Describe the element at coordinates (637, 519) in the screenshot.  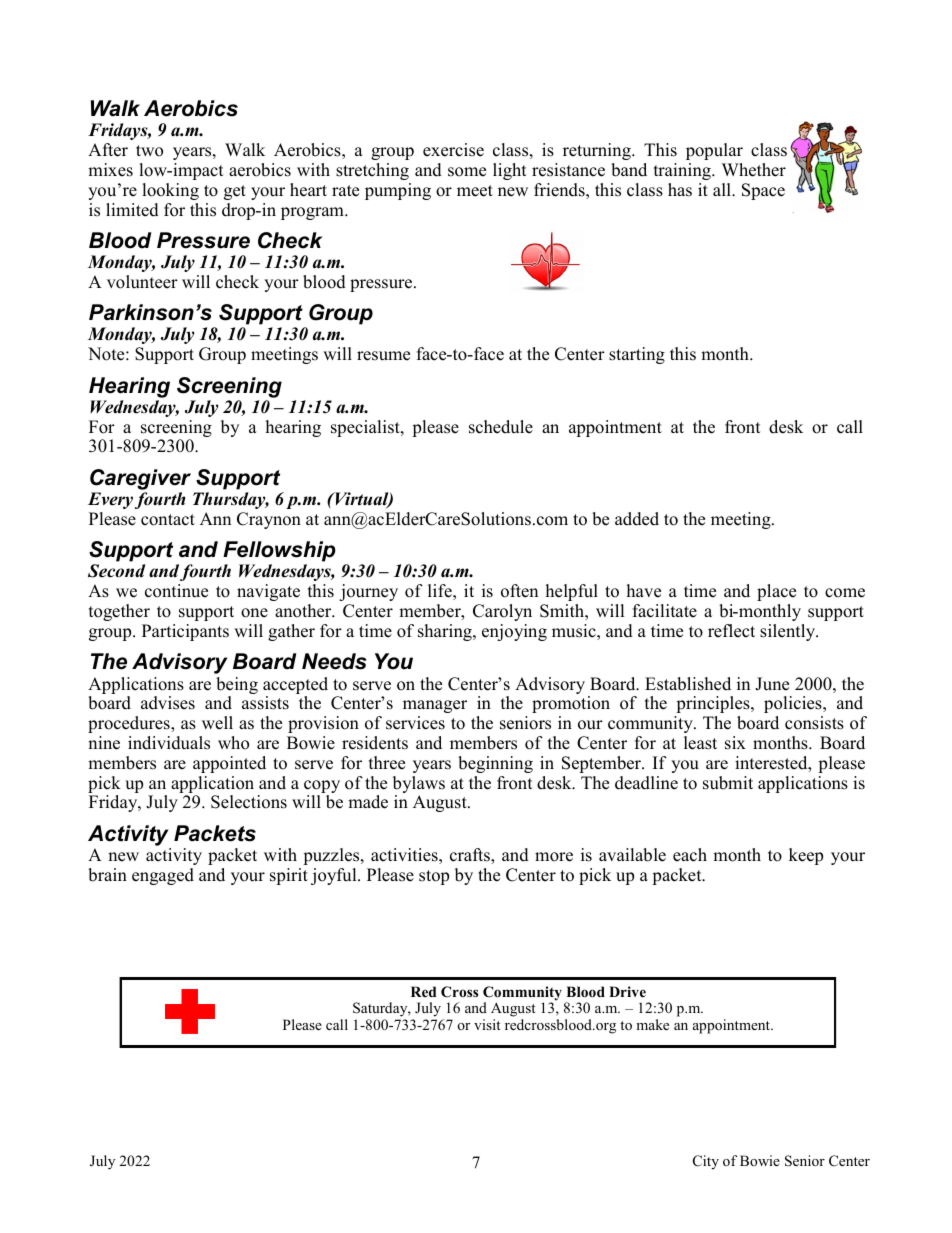
I see `added` at that location.
